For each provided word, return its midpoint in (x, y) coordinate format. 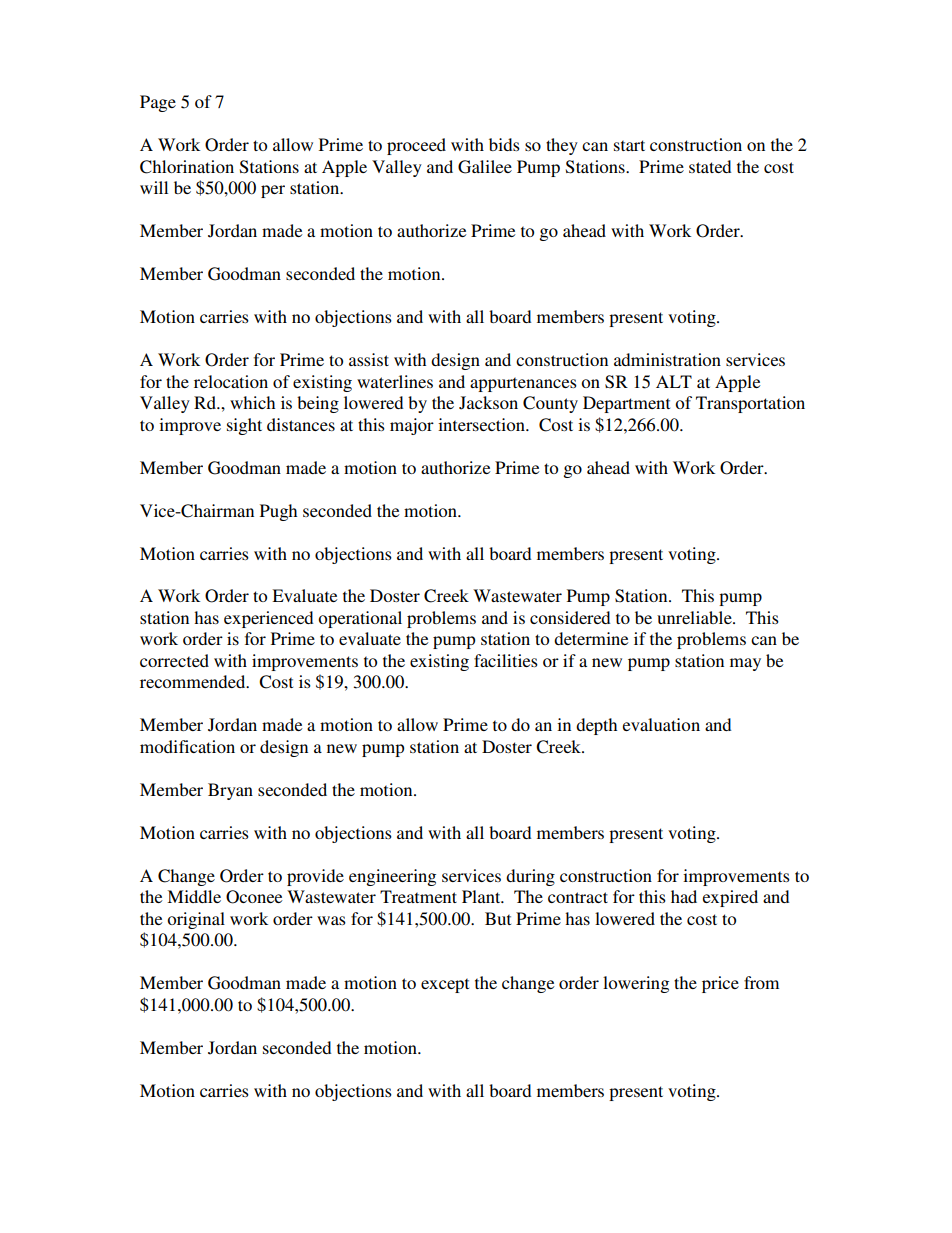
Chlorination (187, 167)
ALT (674, 381)
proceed (416, 146)
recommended (194, 681)
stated (710, 166)
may (745, 664)
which (252, 402)
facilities (506, 660)
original (196, 920)
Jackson (488, 403)
